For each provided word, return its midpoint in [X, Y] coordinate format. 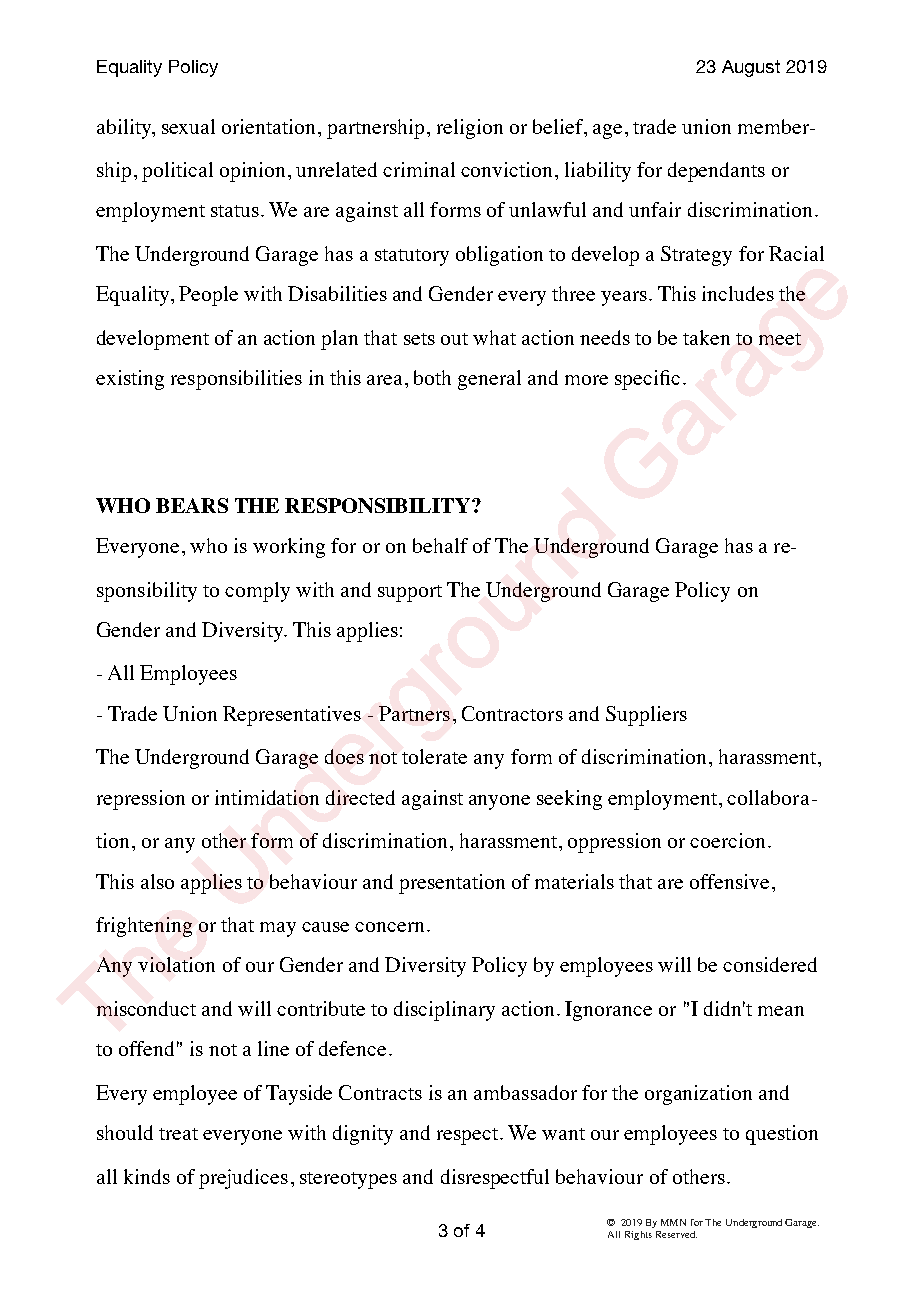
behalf [440, 545]
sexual [188, 126]
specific [647, 380]
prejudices [243, 1179]
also [157, 881]
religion [470, 129]
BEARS [192, 505]
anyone [499, 802]
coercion [727, 840]
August [751, 68]
